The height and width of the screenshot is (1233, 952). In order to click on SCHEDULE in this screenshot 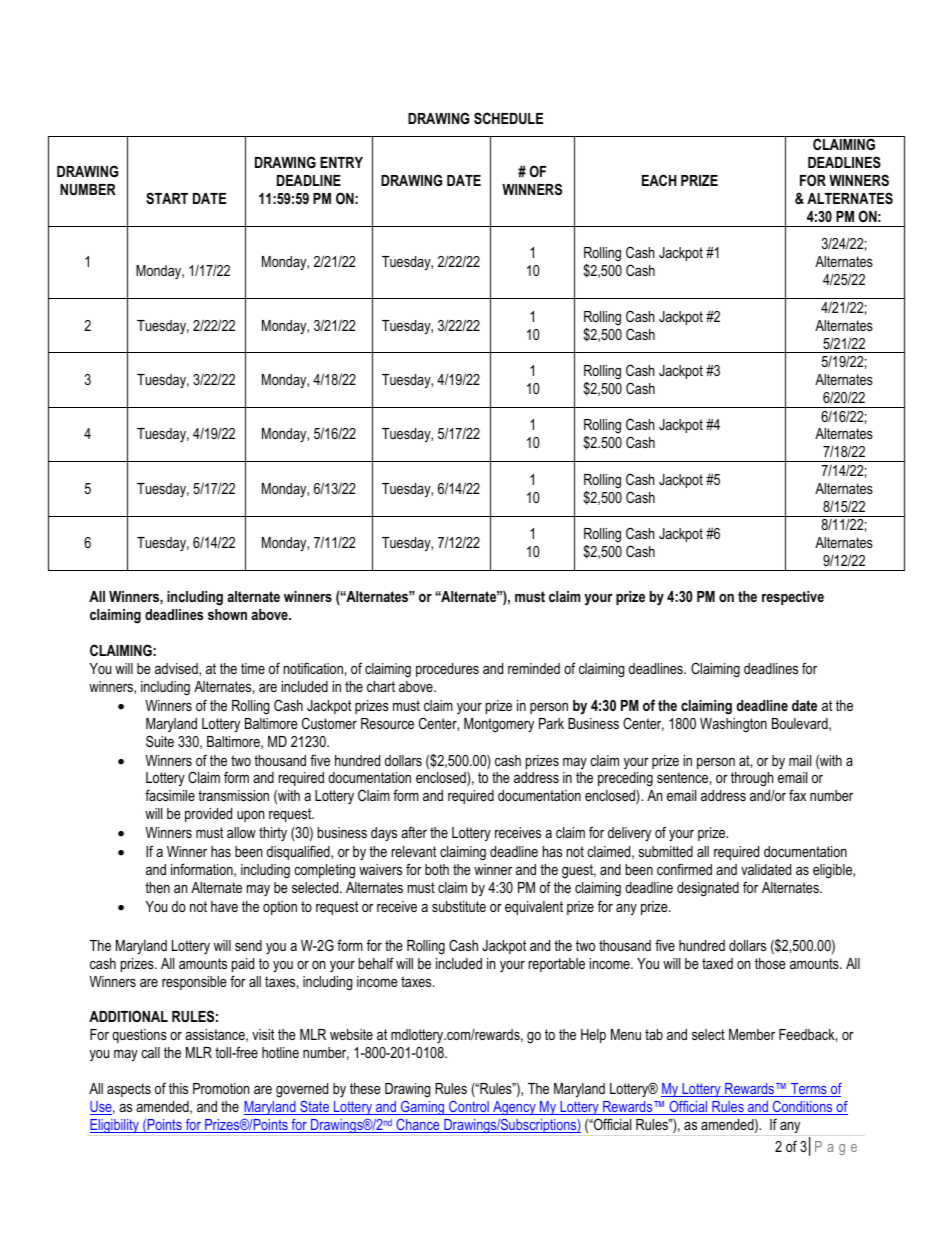, I will do `click(508, 118)`.
